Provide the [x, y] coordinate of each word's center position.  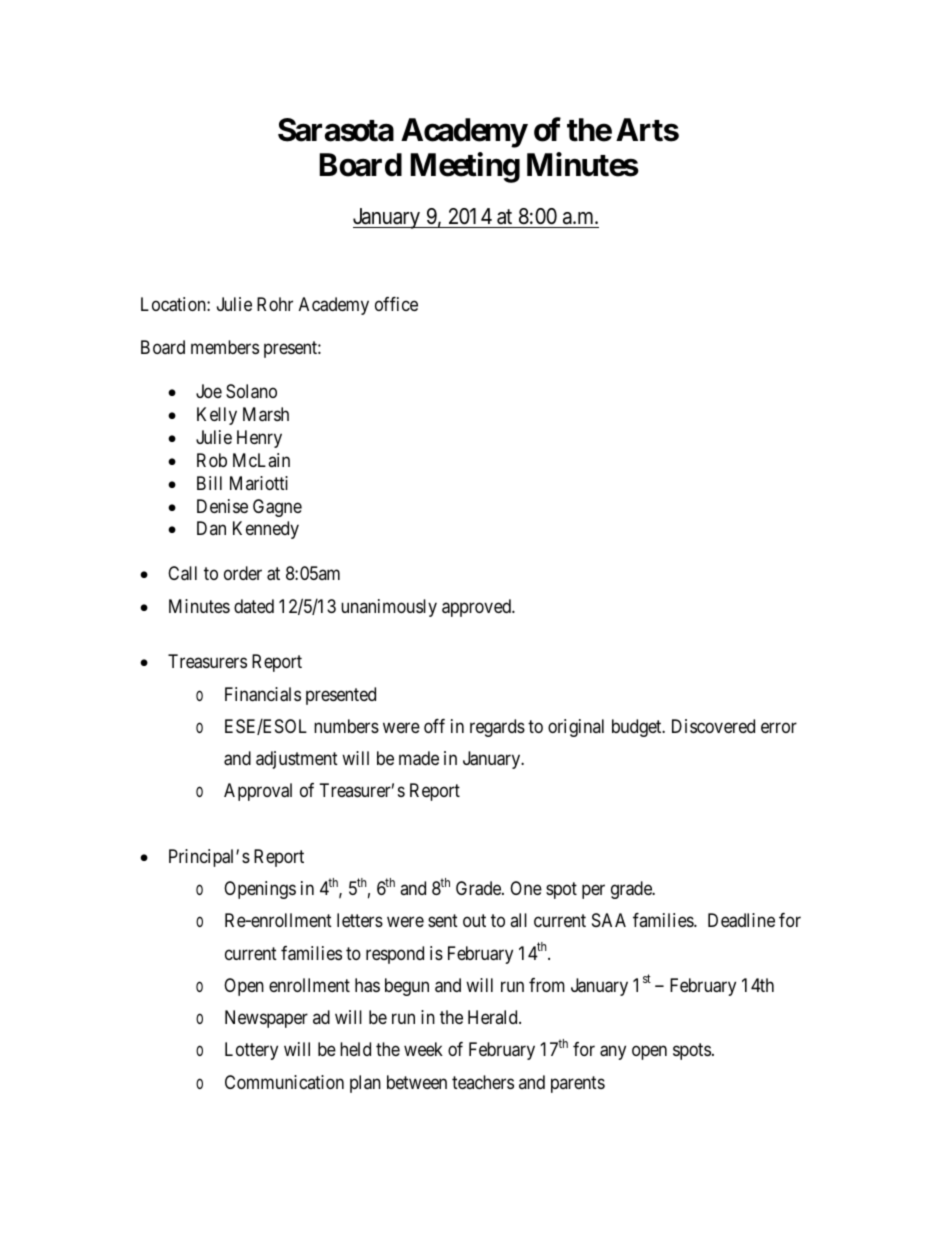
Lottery [251, 1051]
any [613, 1053]
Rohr [275, 304]
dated [254, 606]
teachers [483, 1082]
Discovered [713, 726]
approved [477, 608]
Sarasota [336, 130]
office [396, 304]
